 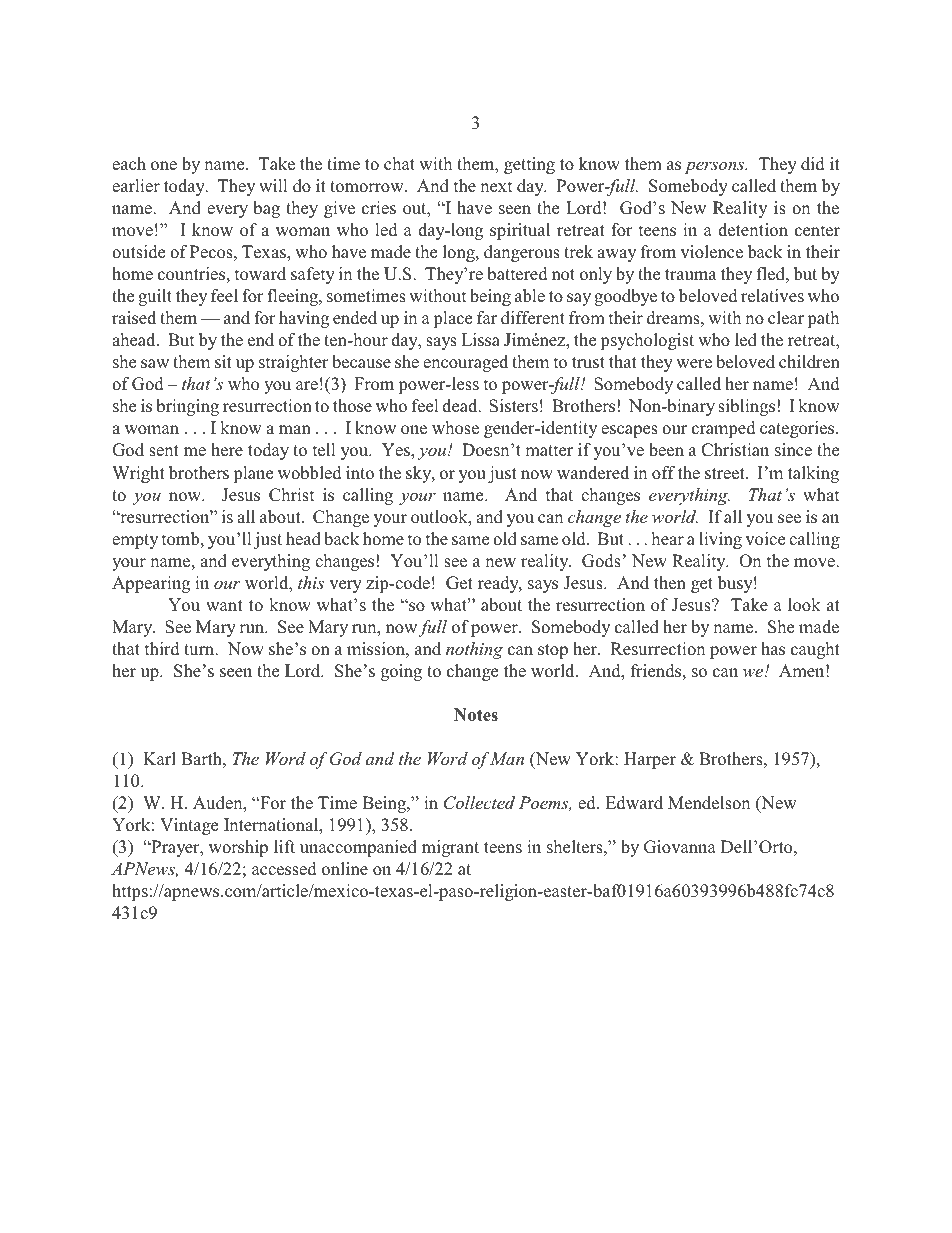 I want to click on migrant, so click(x=450, y=848).
